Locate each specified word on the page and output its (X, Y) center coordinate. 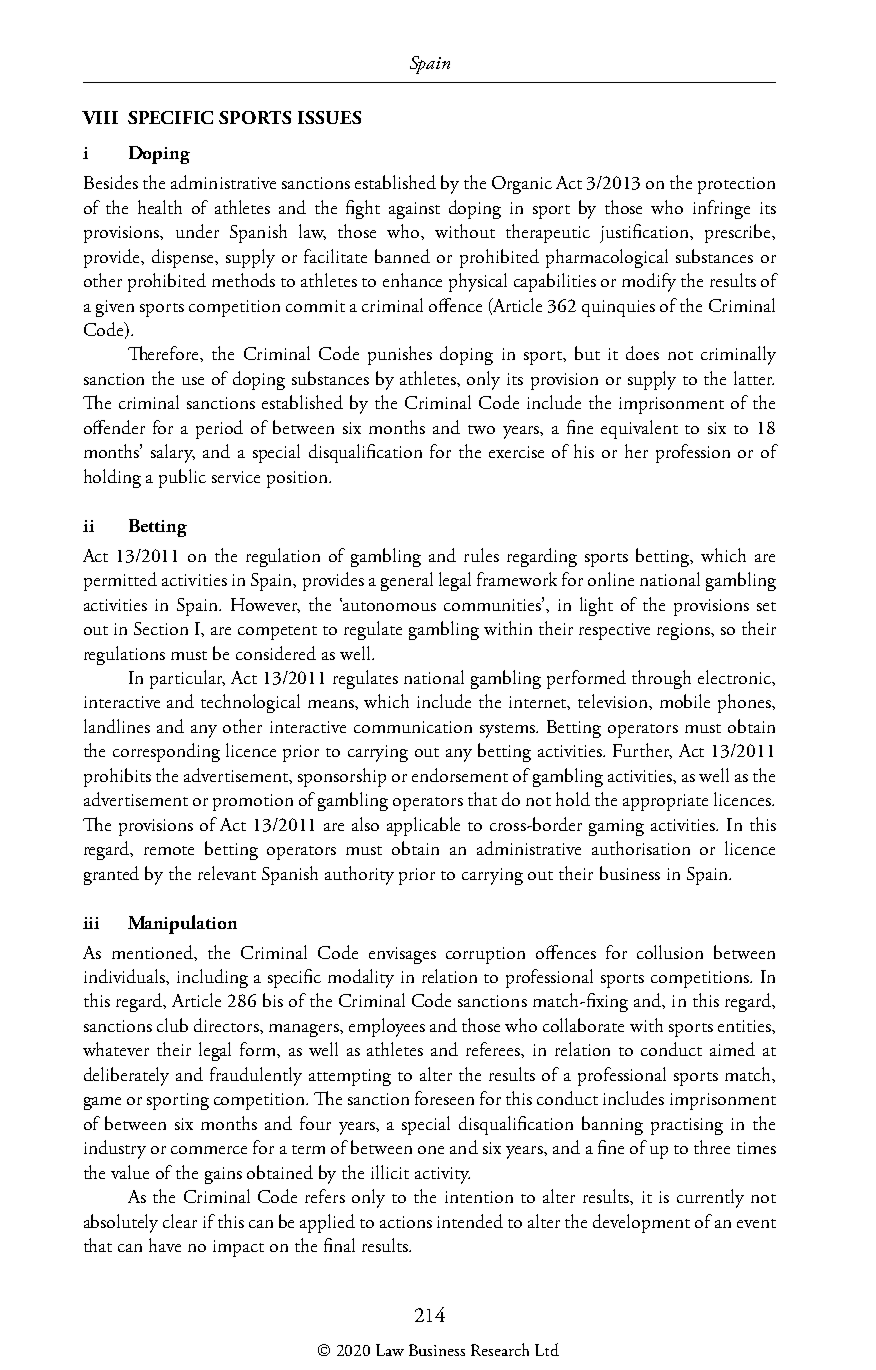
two (481, 429)
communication (413, 727)
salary (173, 453)
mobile (685, 701)
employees (387, 1027)
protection (736, 185)
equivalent (639, 429)
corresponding (166, 752)
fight (363, 209)
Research (500, 1349)
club (172, 1025)
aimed (732, 1049)
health (160, 207)
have (165, 1245)
